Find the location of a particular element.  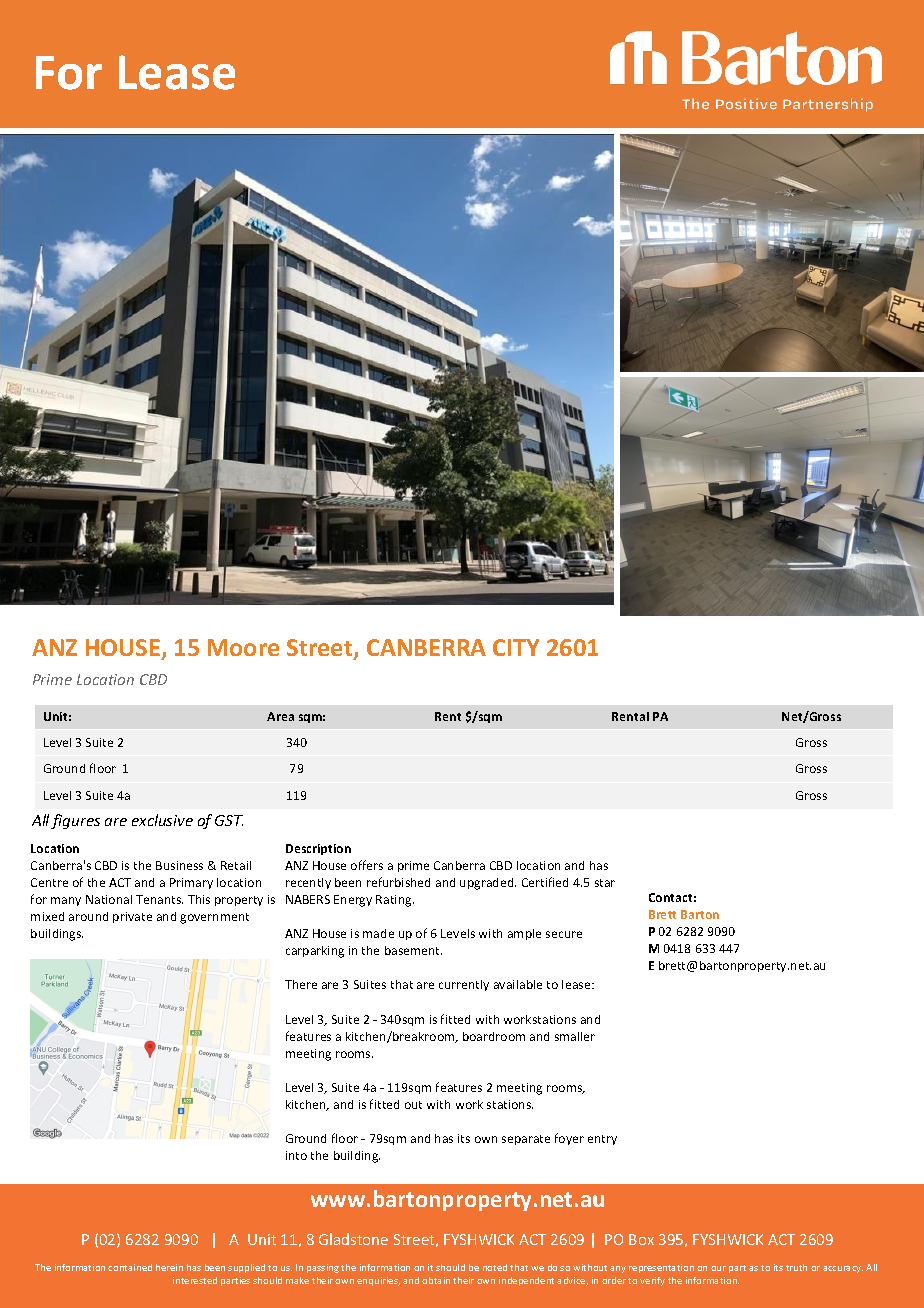

Area is located at coordinates (280, 716).
